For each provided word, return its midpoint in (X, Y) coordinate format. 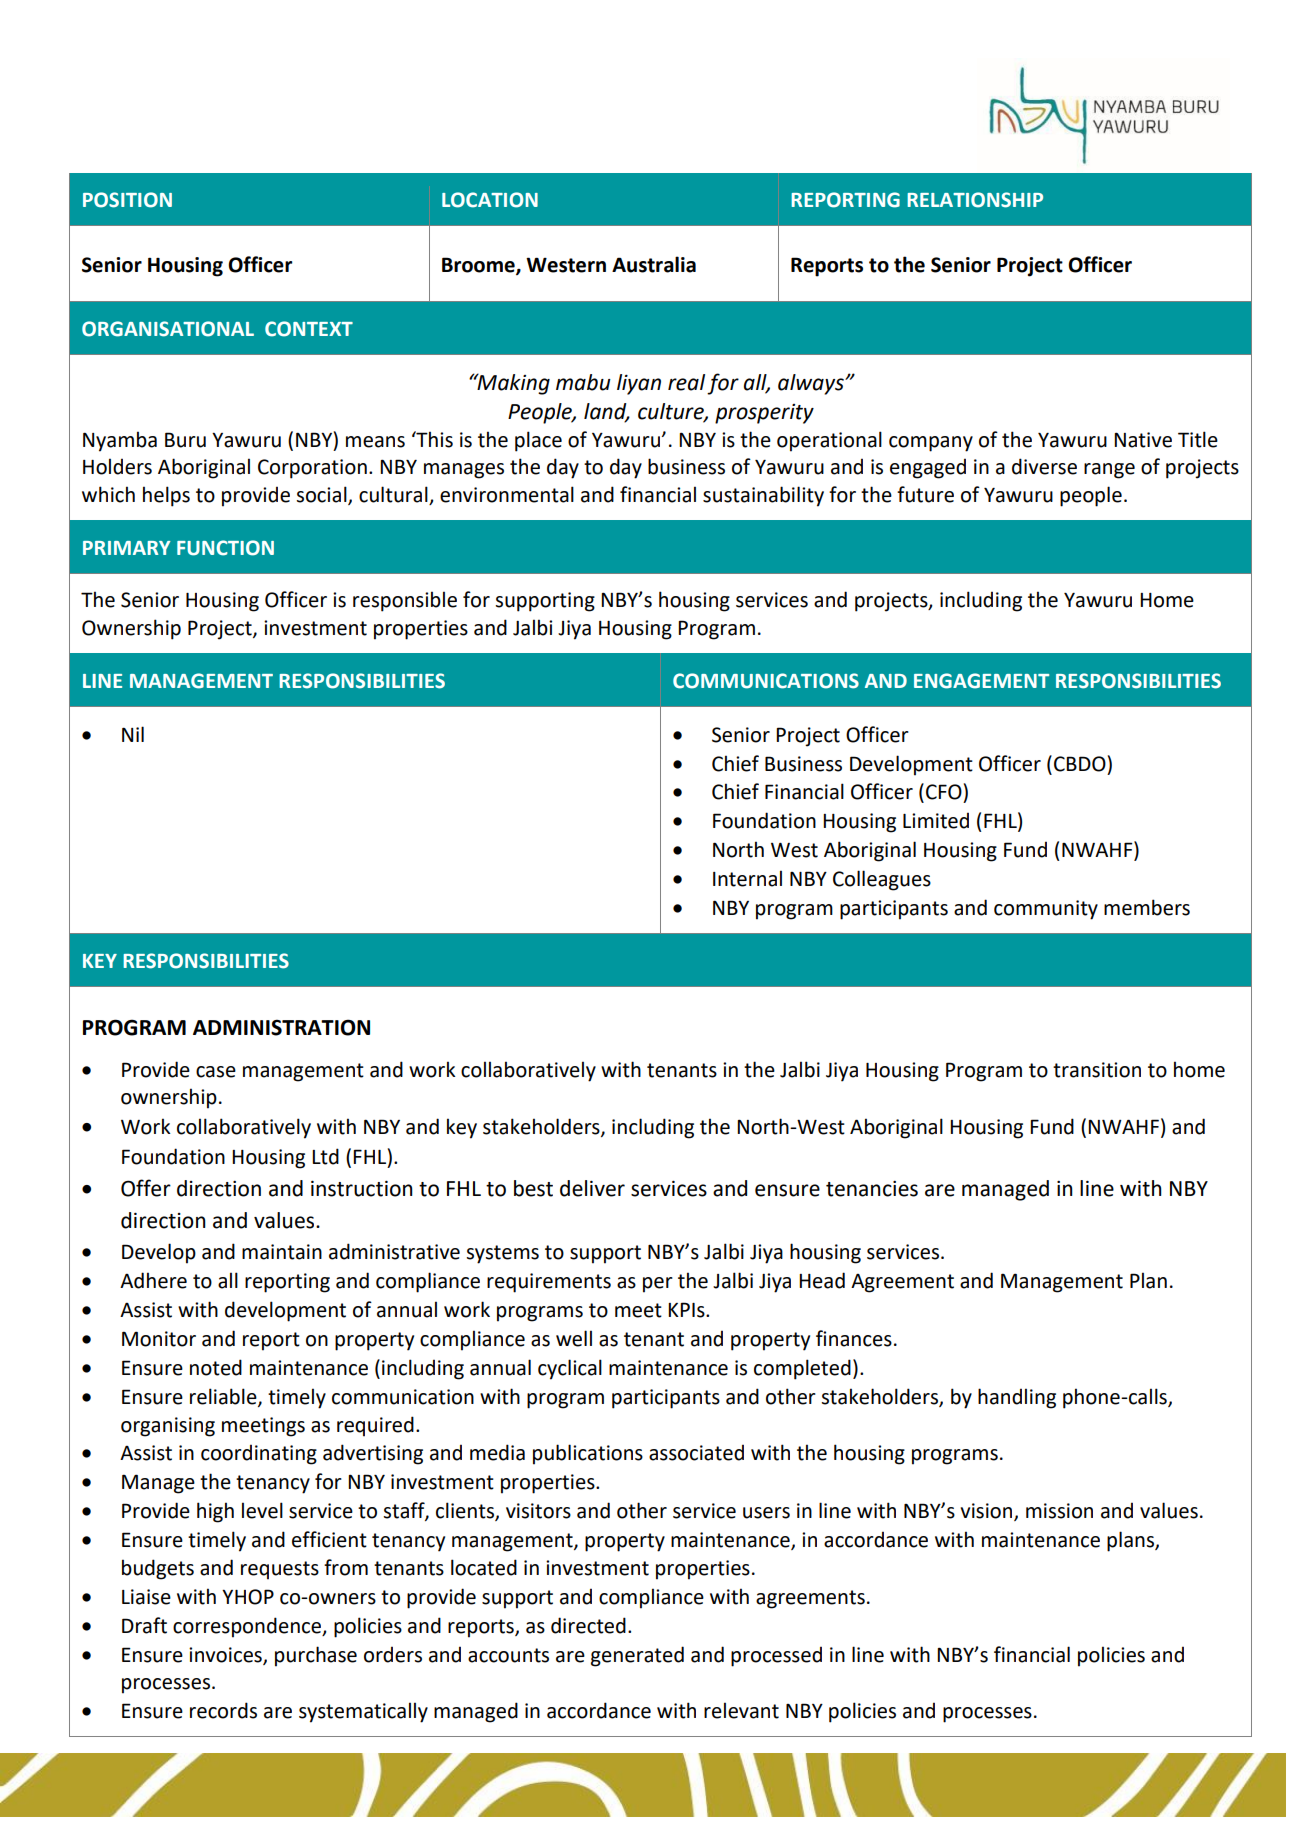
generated (637, 1656)
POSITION (127, 200)
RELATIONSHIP (975, 200)
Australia (654, 264)
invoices (226, 1655)
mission (1059, 1511)
